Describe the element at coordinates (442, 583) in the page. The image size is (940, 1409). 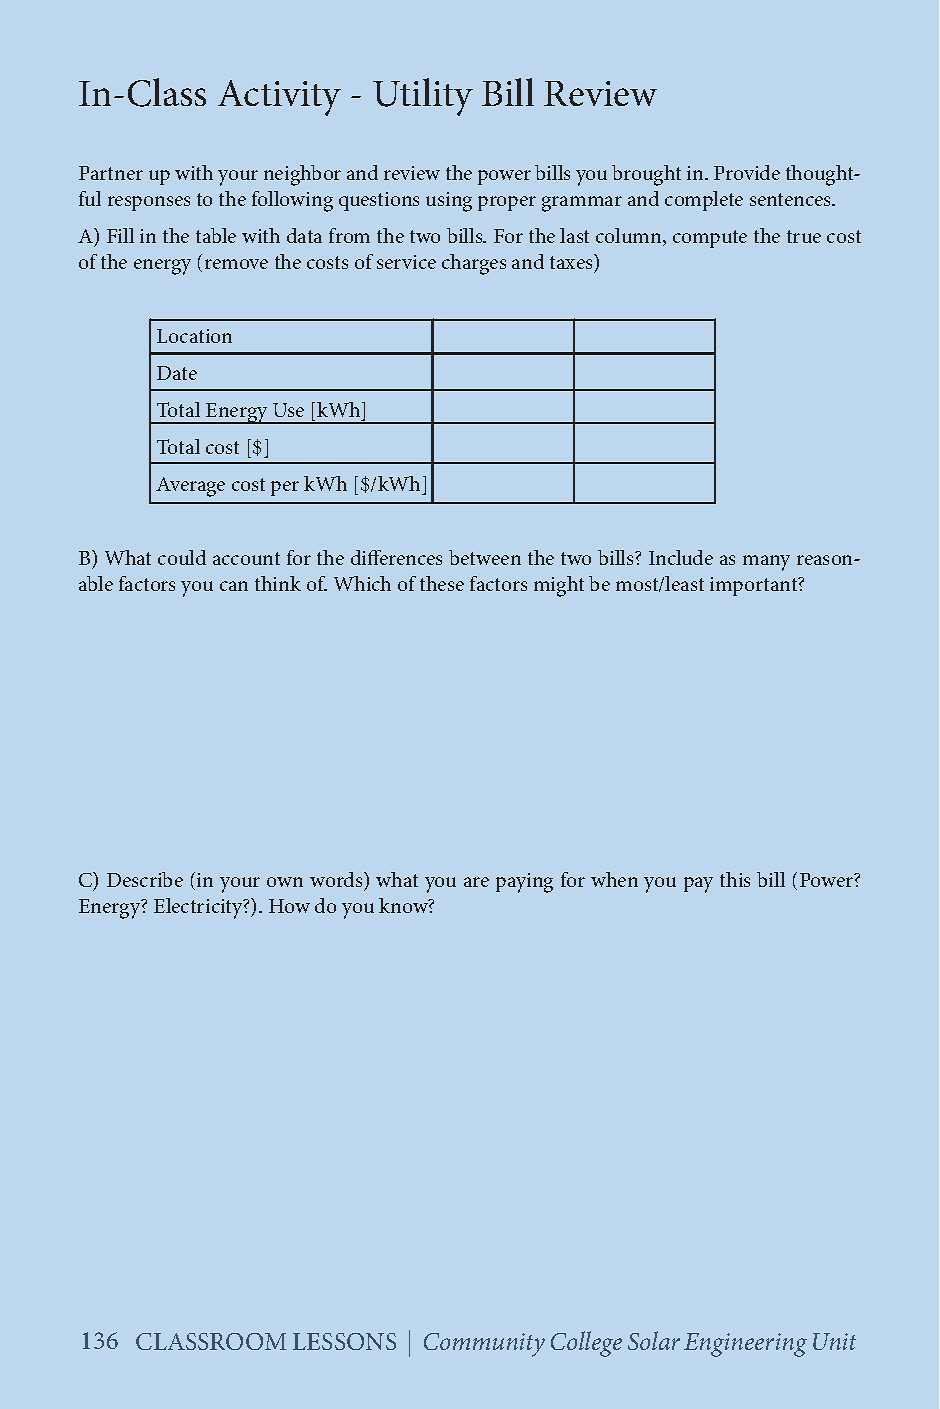
I see `these` at that location.
